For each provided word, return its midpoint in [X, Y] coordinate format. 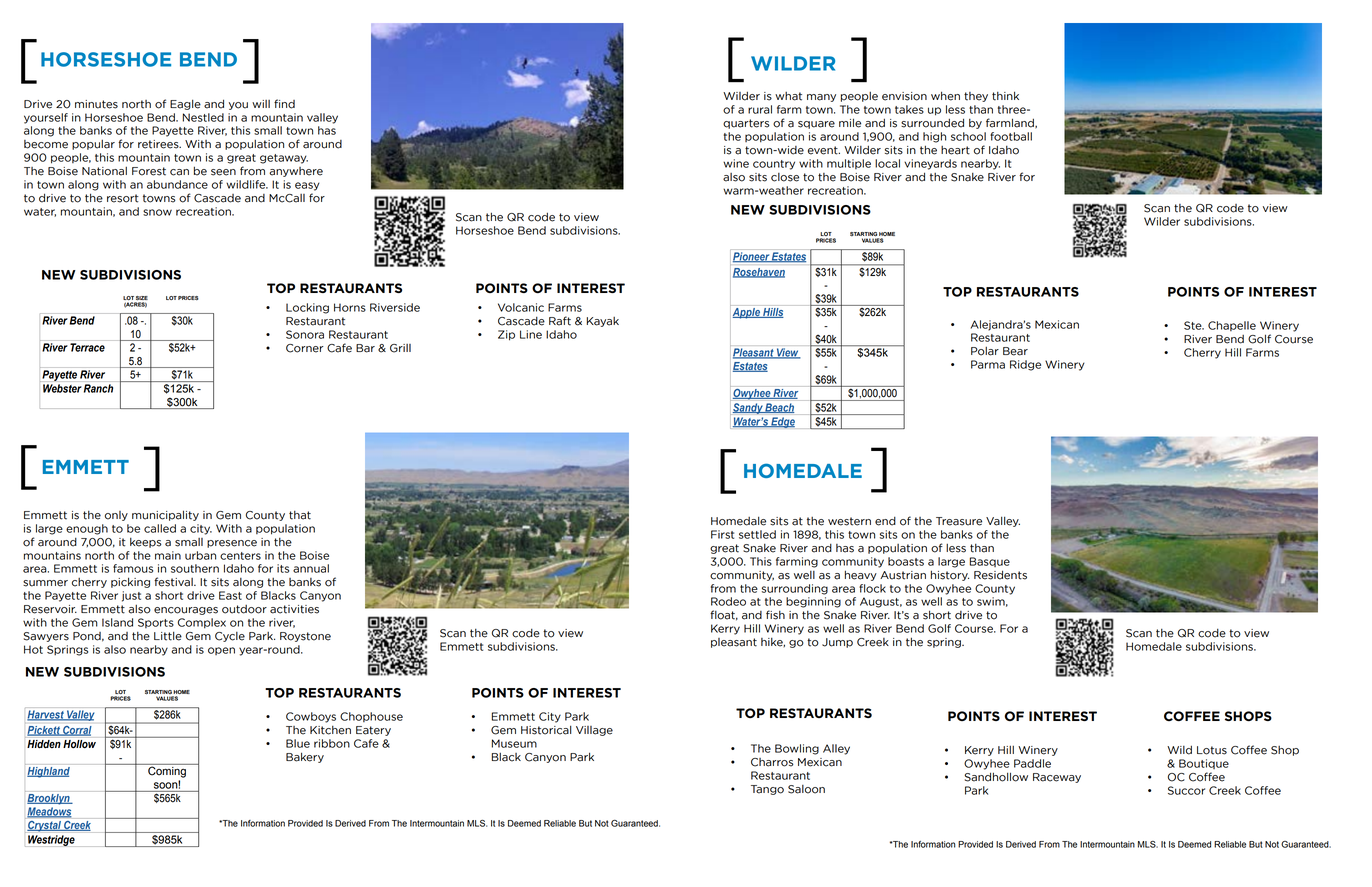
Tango [767, 790]
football [1011, 136]
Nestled [203, 117]
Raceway [1057, 778]
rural [760, 109]
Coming [167, 771]
